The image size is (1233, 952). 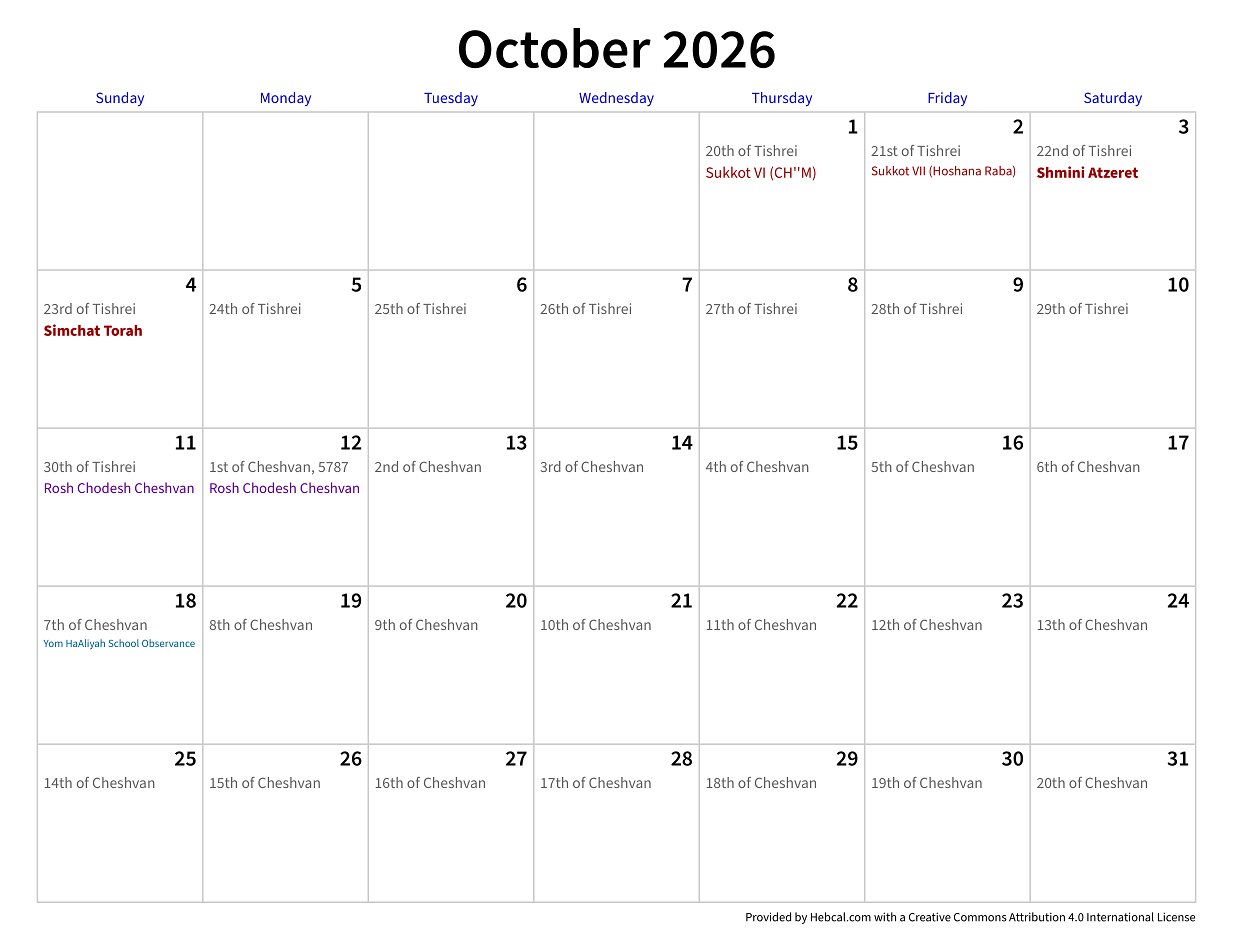 What do you see at coordinates (120, 99) in the screenshot?
I see `Sunday` at bounding box center [120, 99].
